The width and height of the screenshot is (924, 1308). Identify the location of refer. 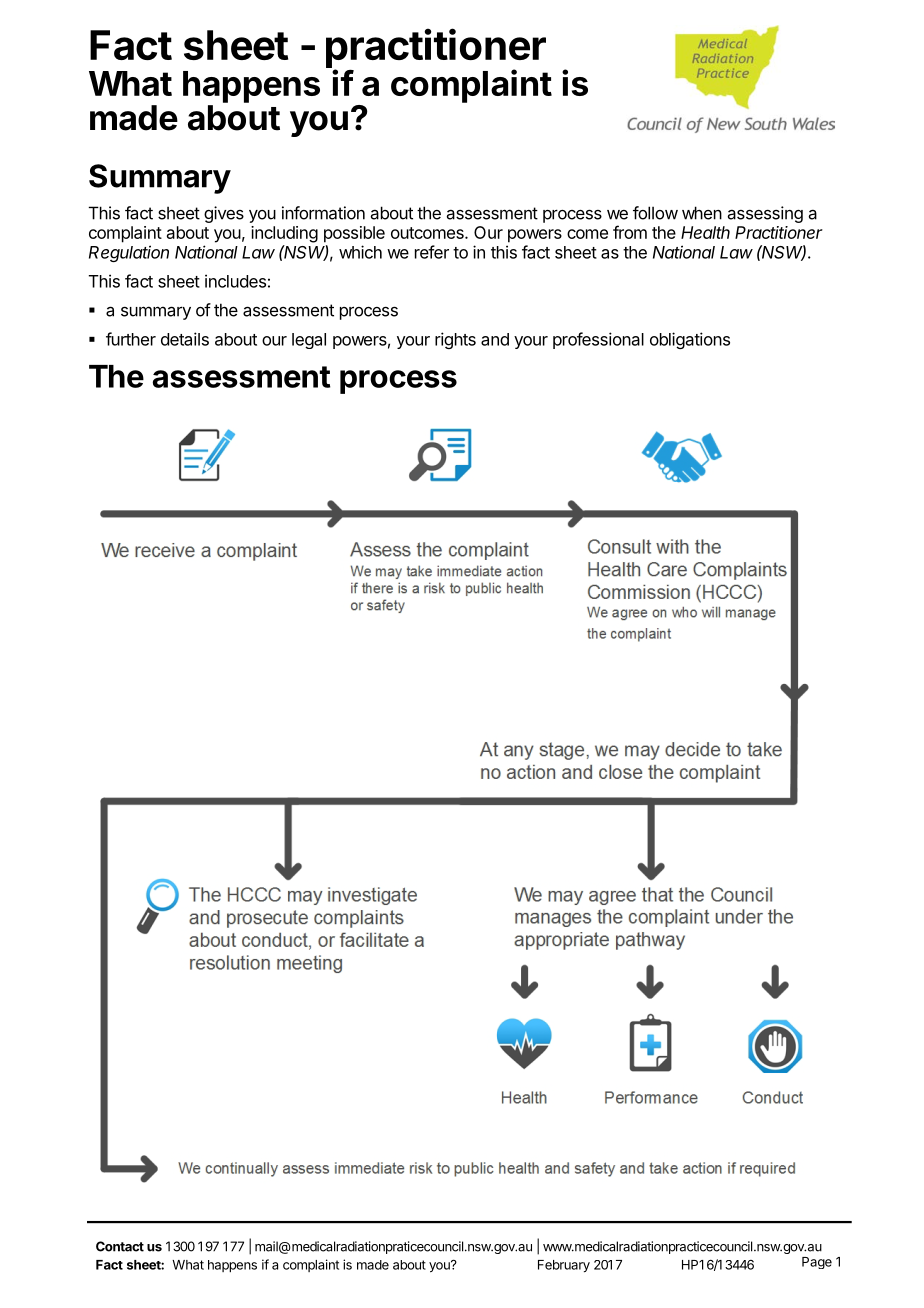
(432, 252).
